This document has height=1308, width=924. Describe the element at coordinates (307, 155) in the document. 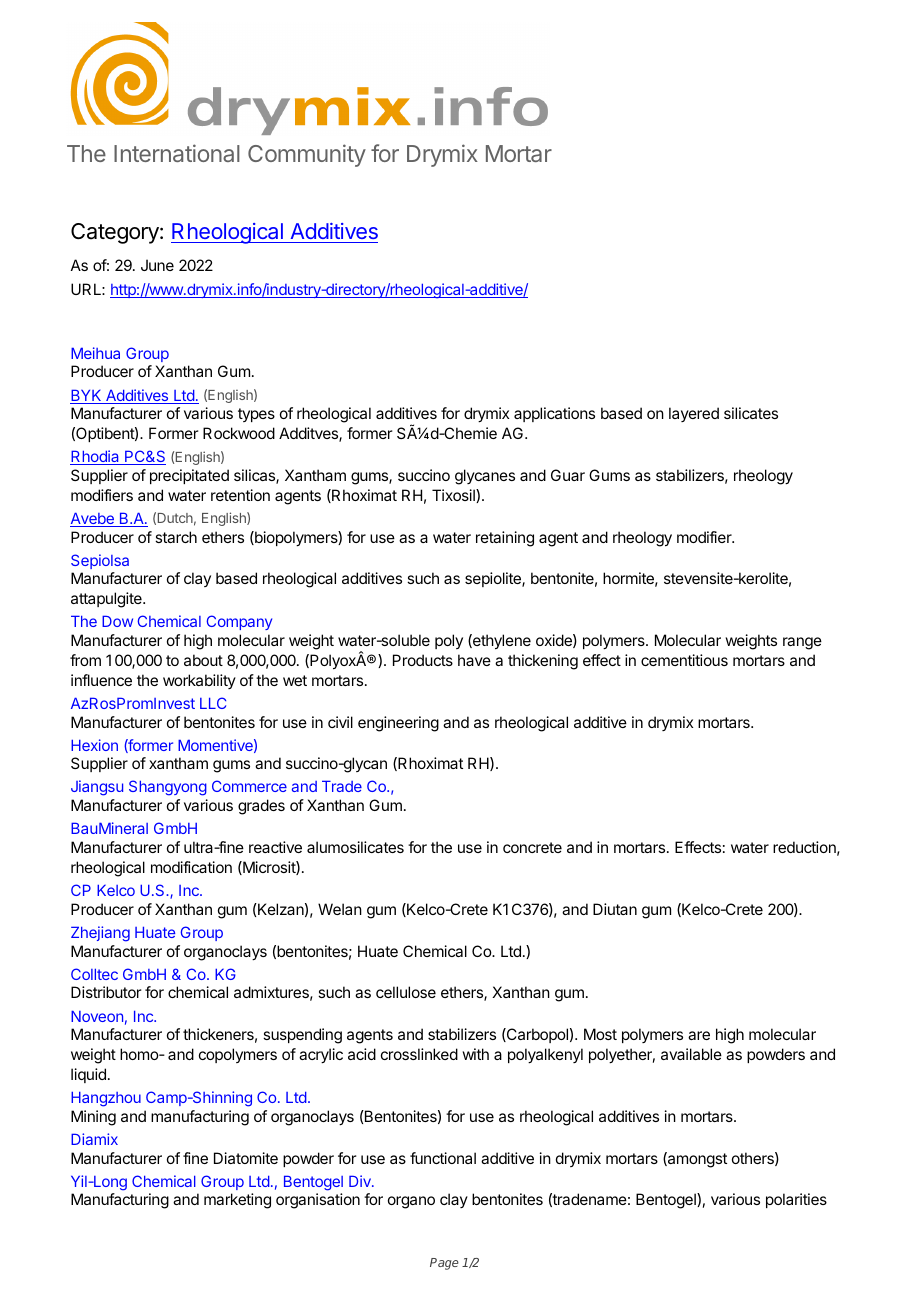

I see `Community` at that location.
